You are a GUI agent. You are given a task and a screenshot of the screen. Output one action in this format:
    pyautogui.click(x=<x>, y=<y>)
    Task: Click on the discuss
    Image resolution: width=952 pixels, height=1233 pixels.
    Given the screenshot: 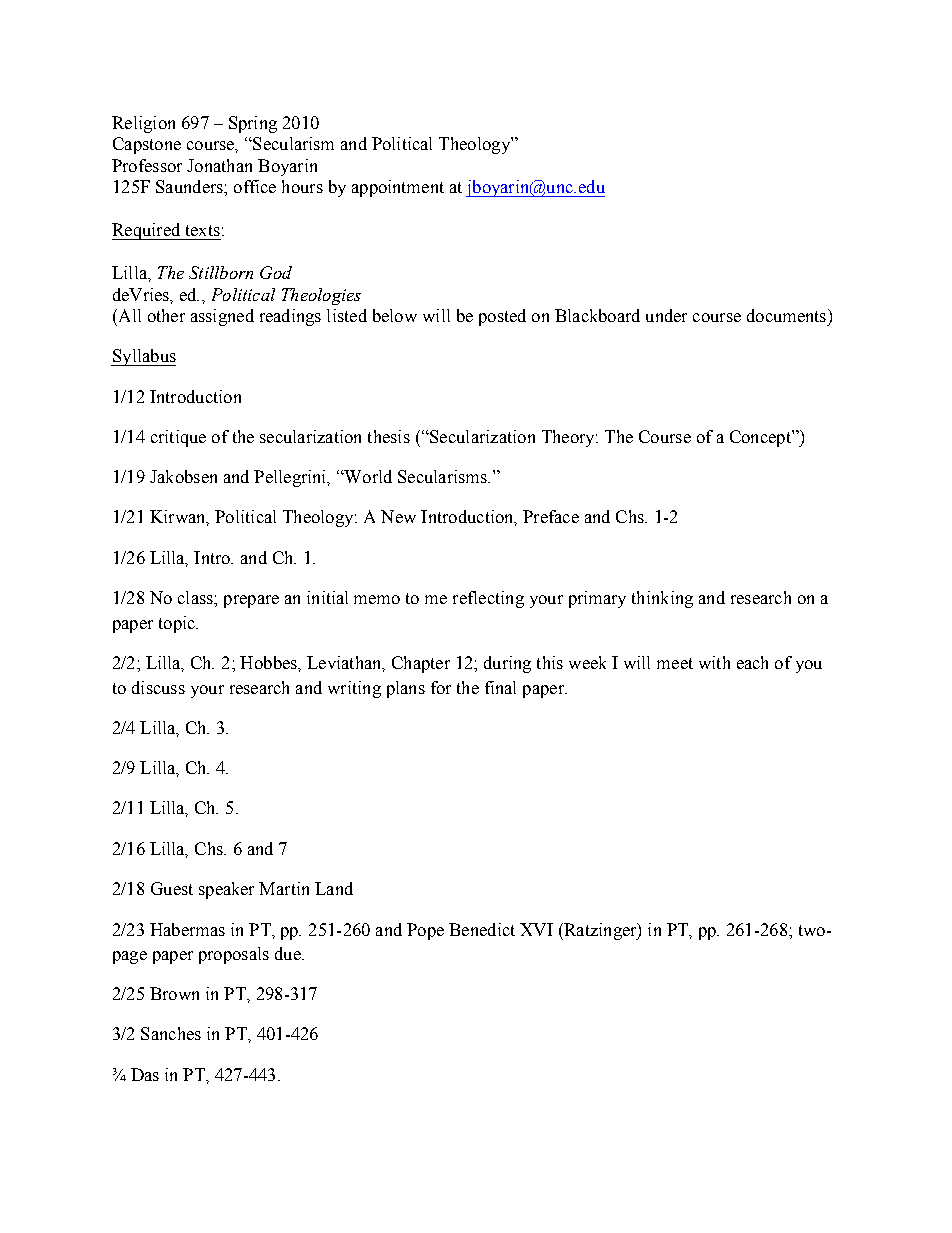 What is the action you would take?
    pyautogui.click(x=158, y=687)
